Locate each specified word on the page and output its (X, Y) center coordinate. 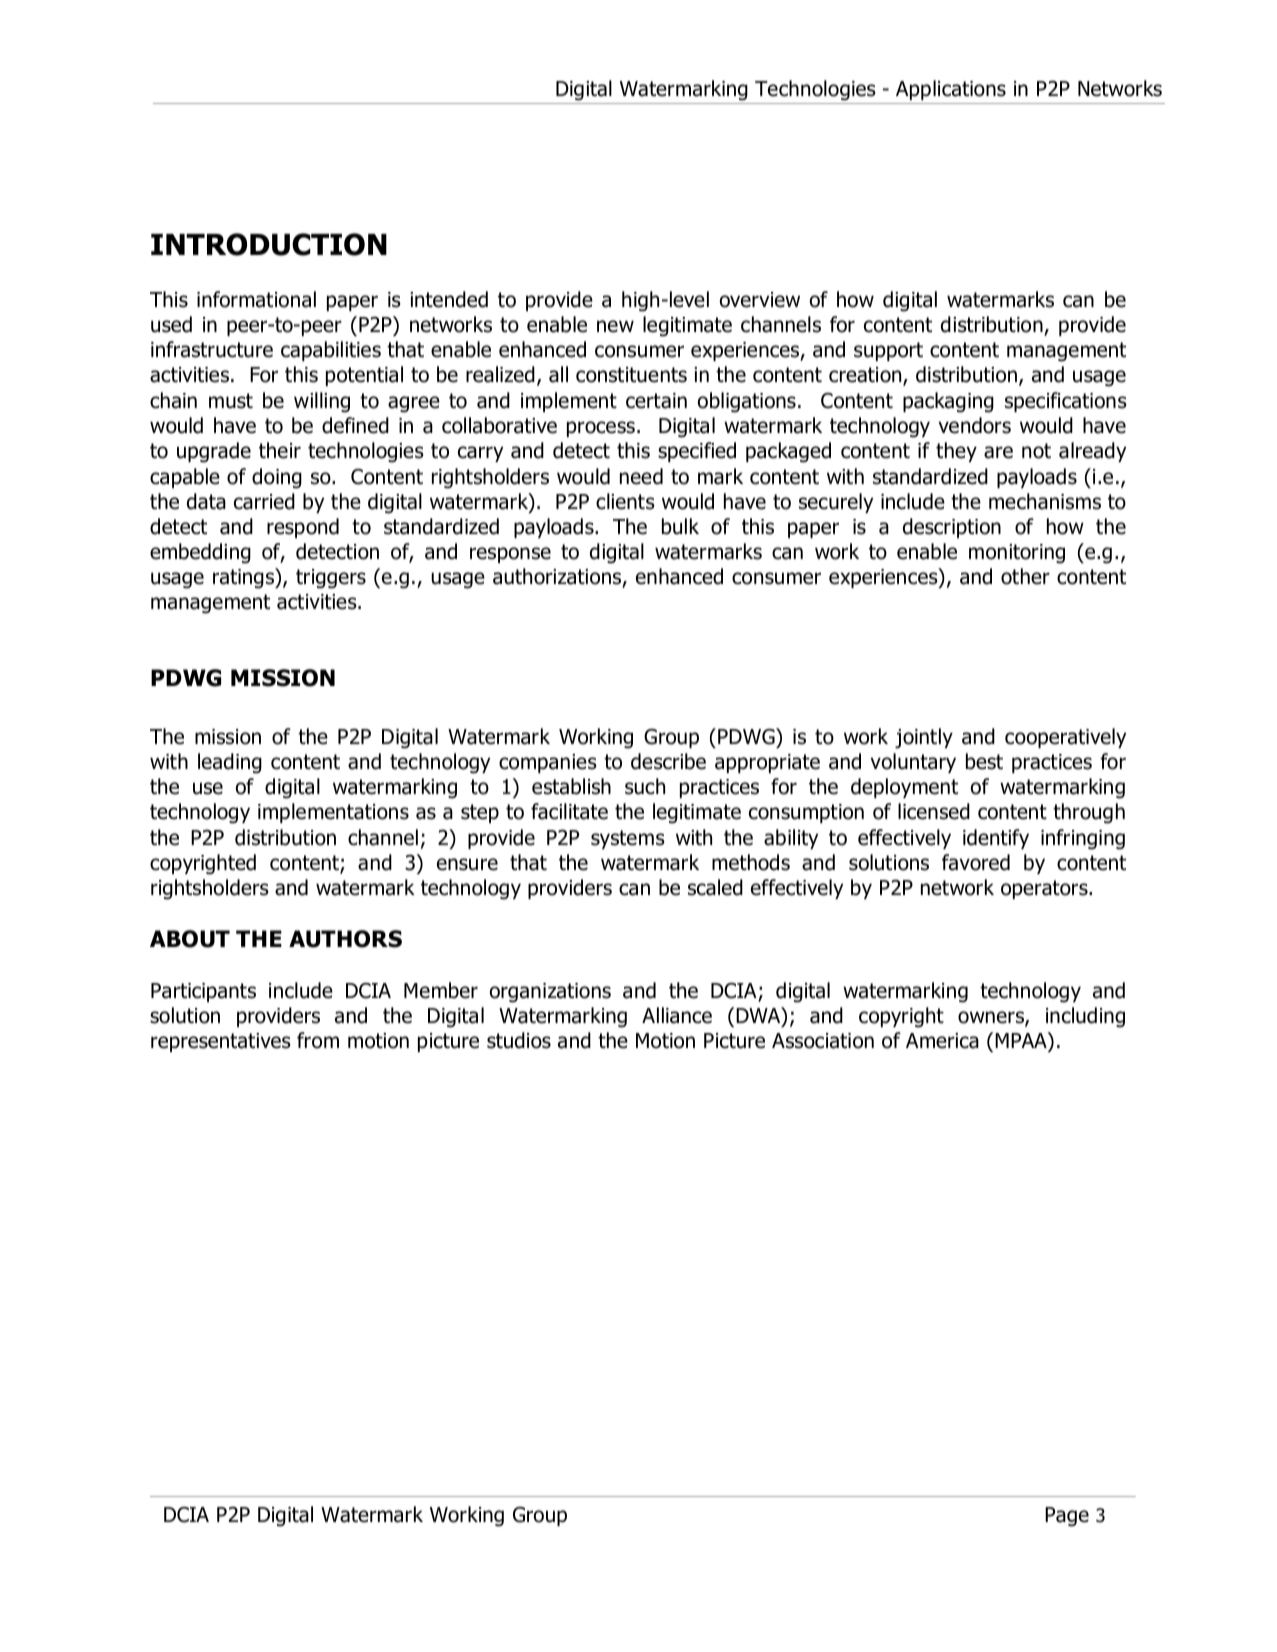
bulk (680, 526)
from (318, 1040)
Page (1067, 1517)
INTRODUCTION (269, 244)
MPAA (1022, 1040)
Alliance (677, 1015)
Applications (951, 90)
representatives (221, 1042)
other (1025, 576)
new (615, 326)
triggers (331, 579)
